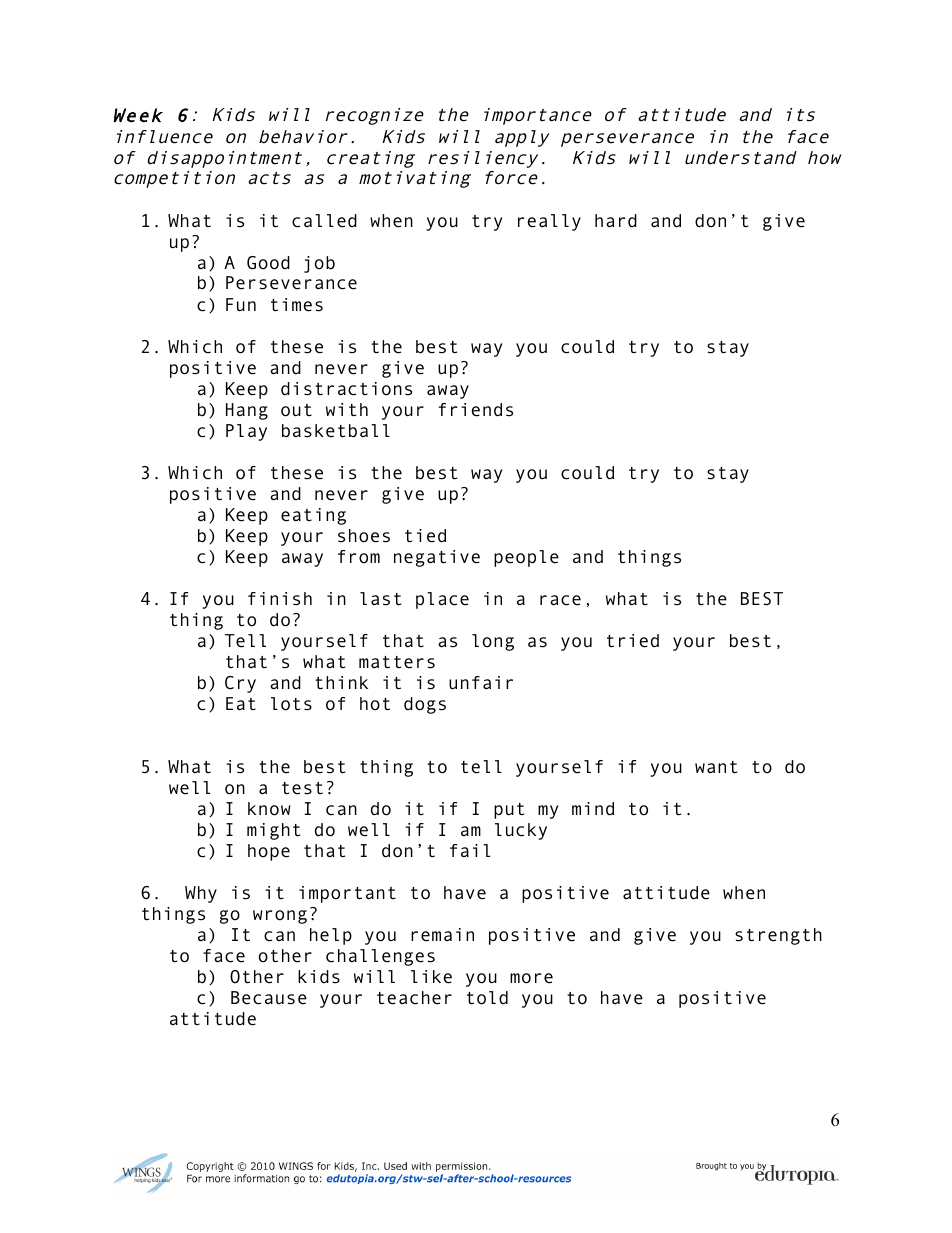  Describe the element at coordinates (269, 998) in the screenshot. I see `Because` at that location.
